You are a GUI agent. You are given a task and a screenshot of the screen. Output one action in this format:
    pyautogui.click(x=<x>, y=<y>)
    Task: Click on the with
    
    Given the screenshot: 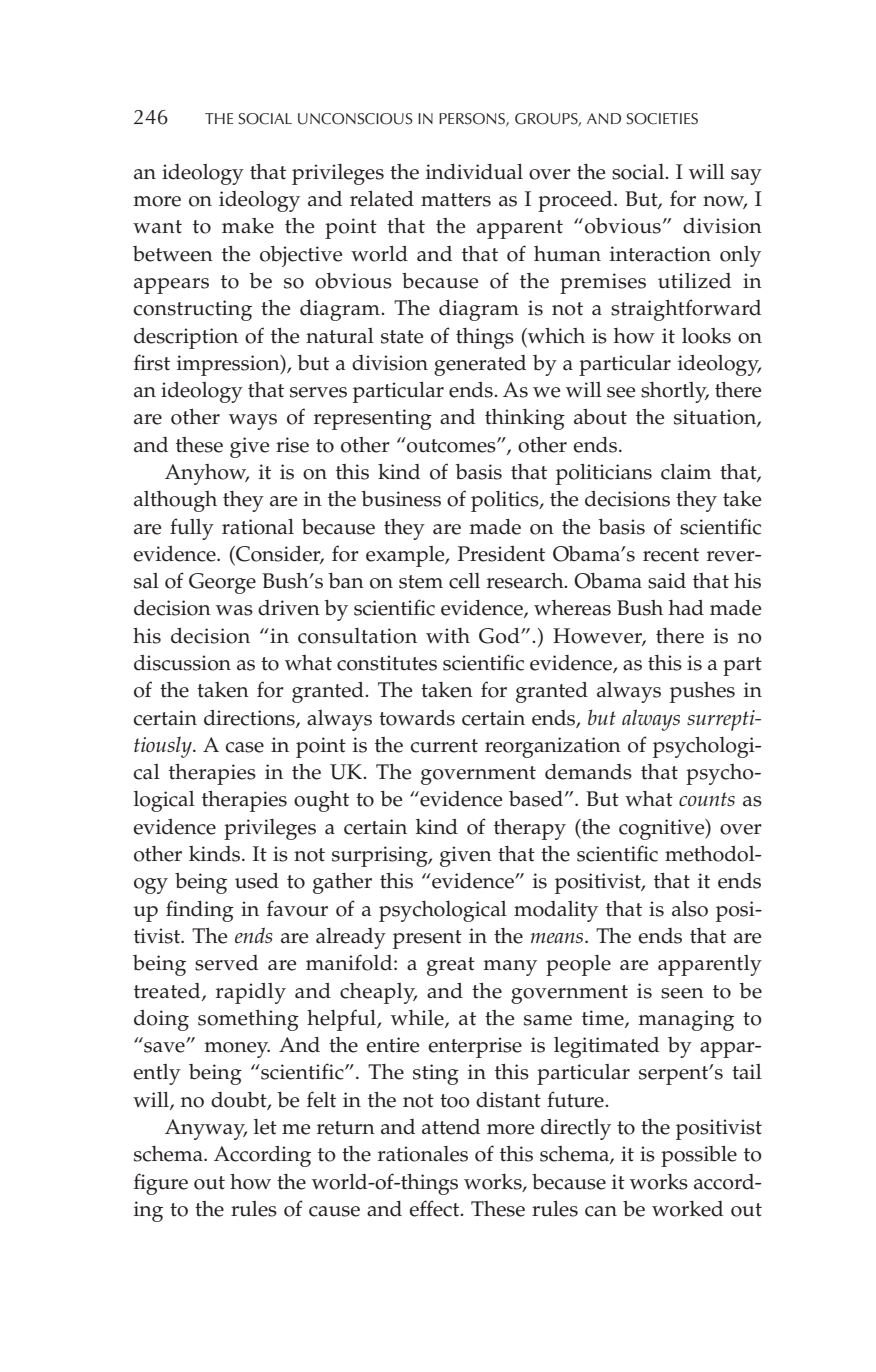 What is the action you would take?
    pyautogui.click(x=448, y=636)
